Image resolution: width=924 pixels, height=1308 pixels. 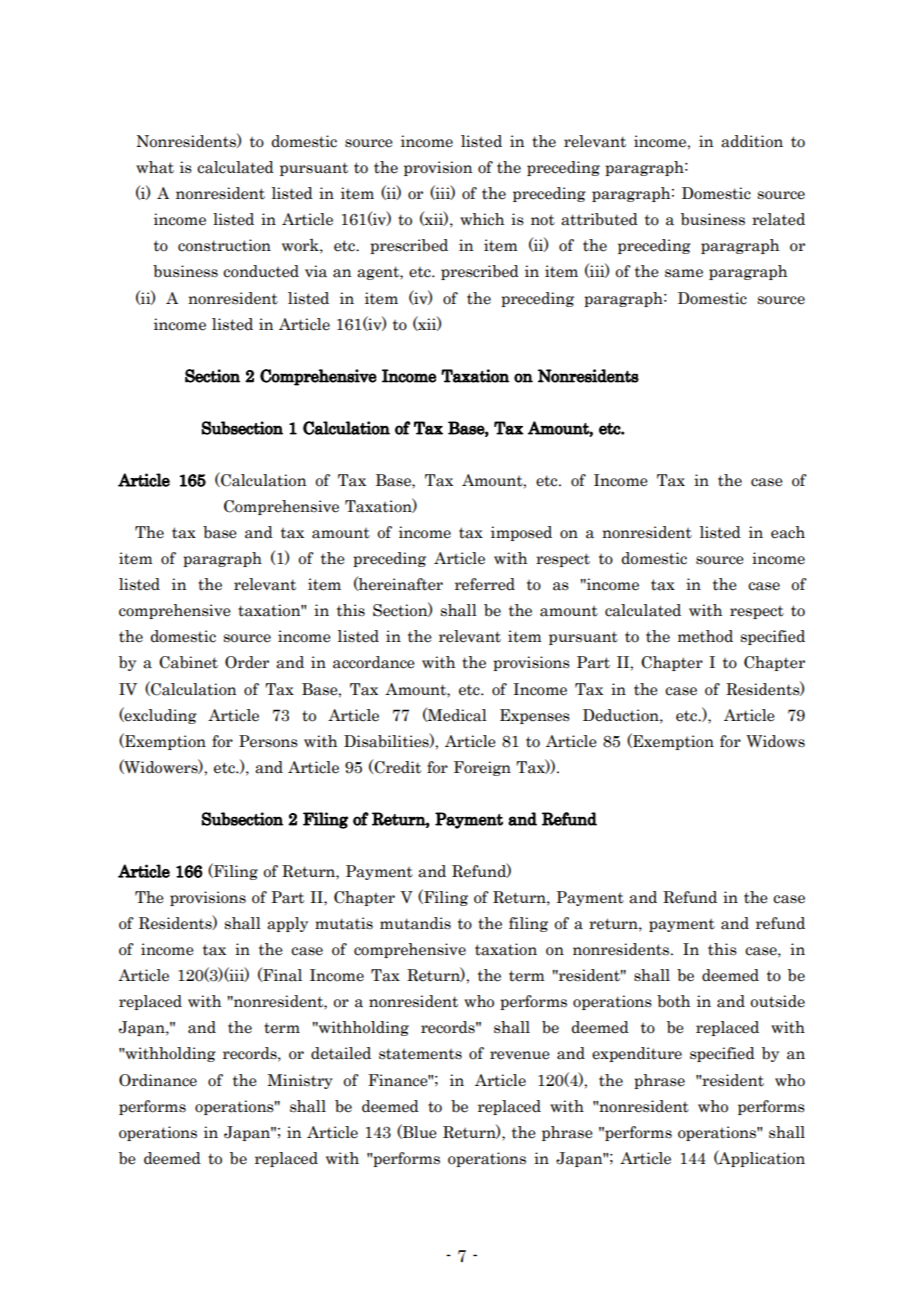 I want to click on same, so click(x=684, y=273).
